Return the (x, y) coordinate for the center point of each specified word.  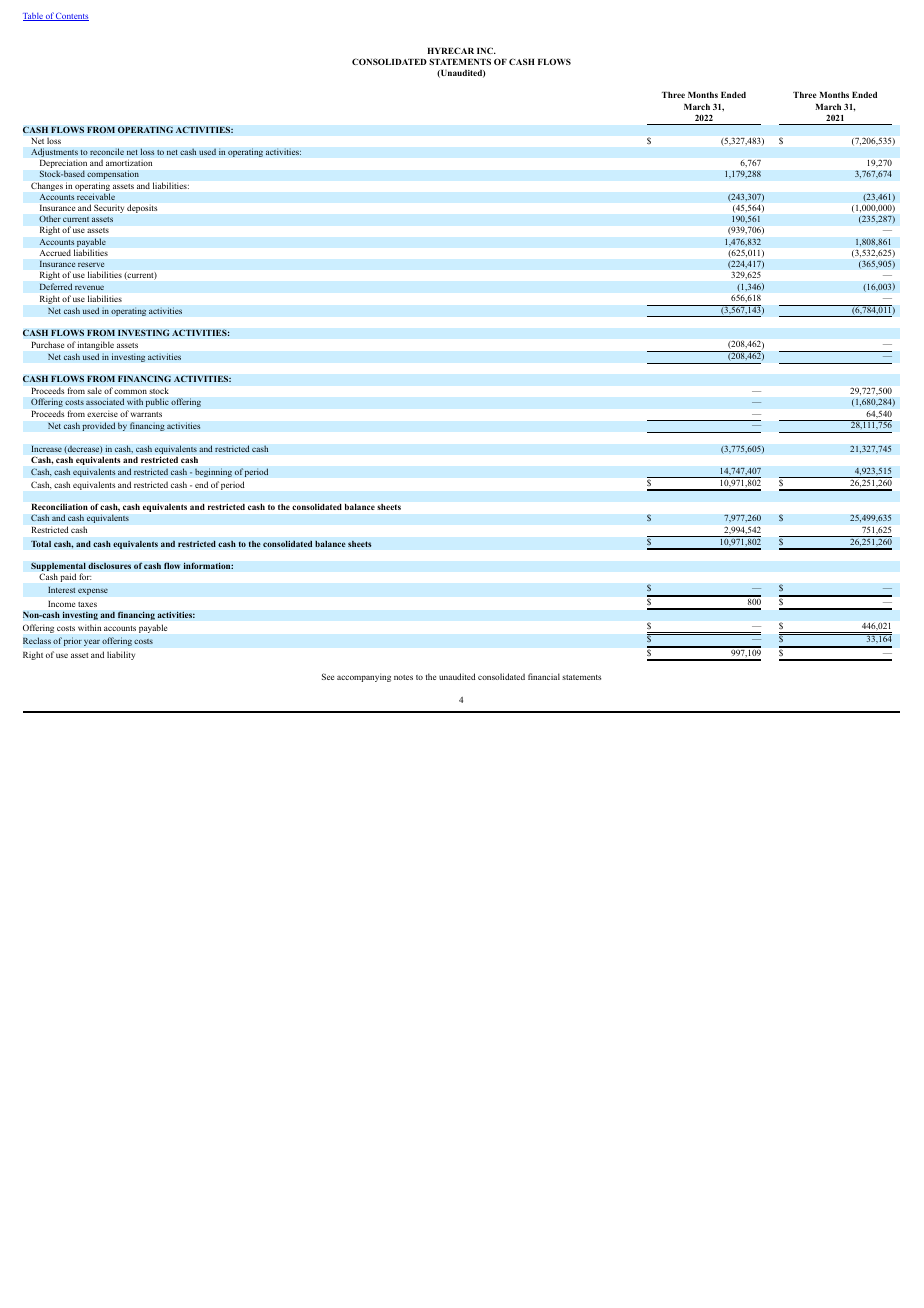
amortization (129, 162)
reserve (91, 264)
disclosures (109, 565)
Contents (72, 17)
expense (93, 591)
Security (109, 209)
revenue (89, 287)
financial (544, 676)
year (92, 642)
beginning (213, 472)
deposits (142, 208)
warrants (146, 414)
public (157, 402)
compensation (113, 174)
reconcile (107, 151)
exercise (102, 415)
